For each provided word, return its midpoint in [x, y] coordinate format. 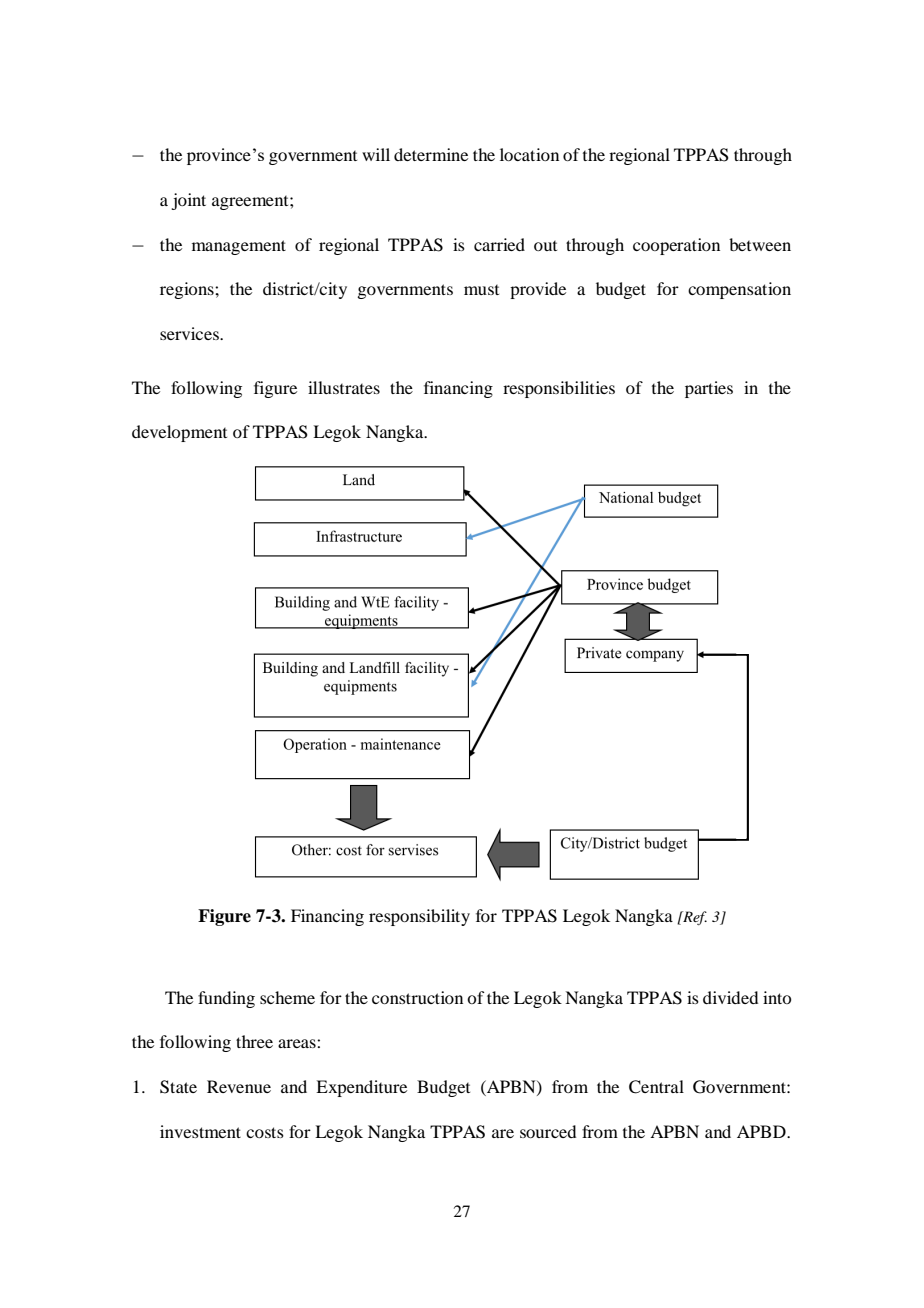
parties [709, 389]
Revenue [239, 1086]
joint [188, 201]
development [179, 433]
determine [431, 154]
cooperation [676, 246]
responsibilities [559, 389]
